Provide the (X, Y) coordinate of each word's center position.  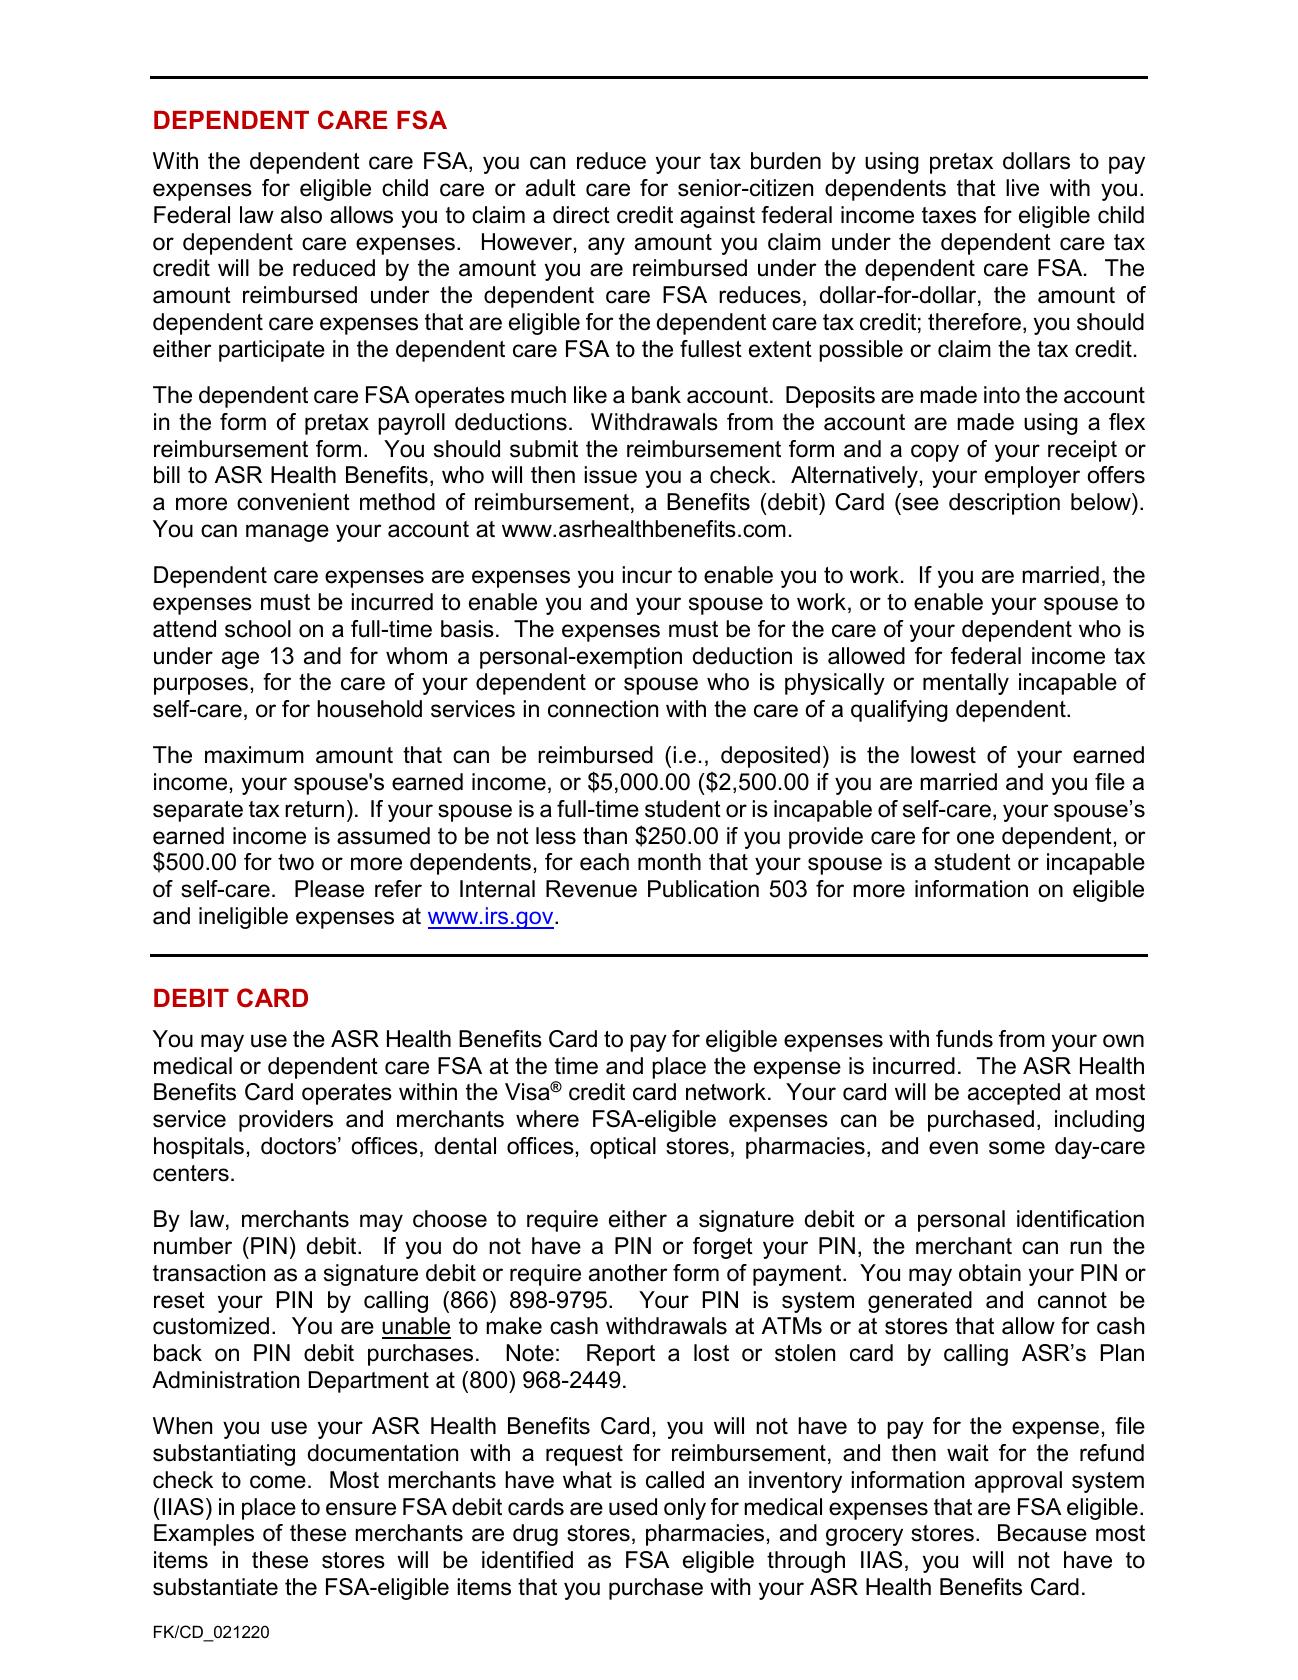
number (193, 1246)
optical (623, 1148)
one (975, 838)
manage (287, 533)
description (1004, 504)
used (633, 1507)
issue (611, 475)
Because (1042, 1533)
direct (581, 215)
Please (329, 889)
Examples (204, 1535)
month (669, 862)
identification (1080, 1219)
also (301, 215)
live (1022, 188)
